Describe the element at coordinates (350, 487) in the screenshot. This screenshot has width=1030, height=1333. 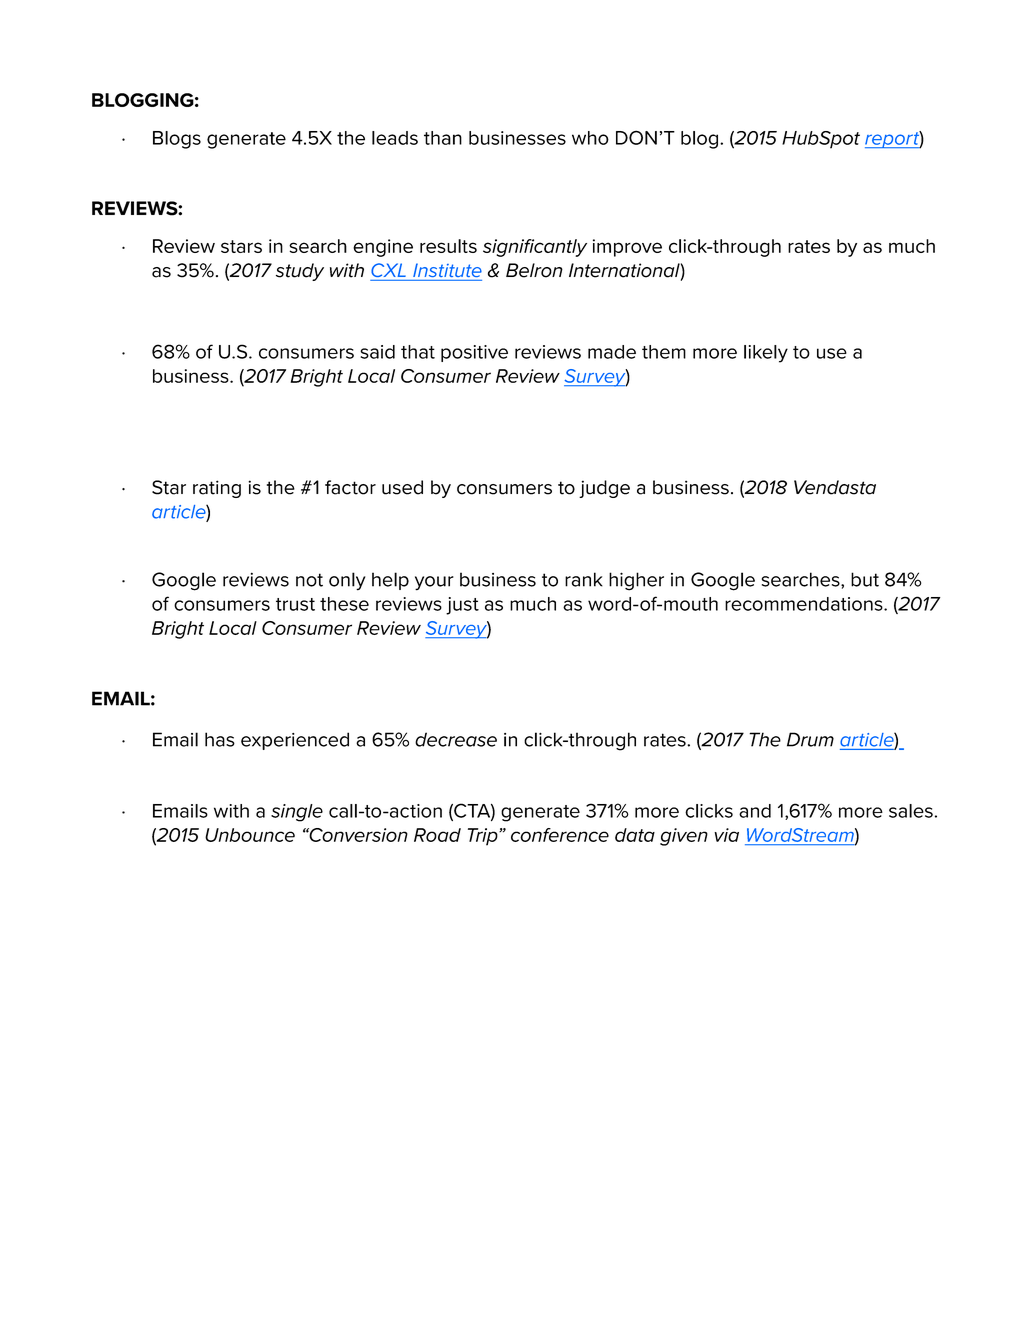
I see `factor` at that location.
